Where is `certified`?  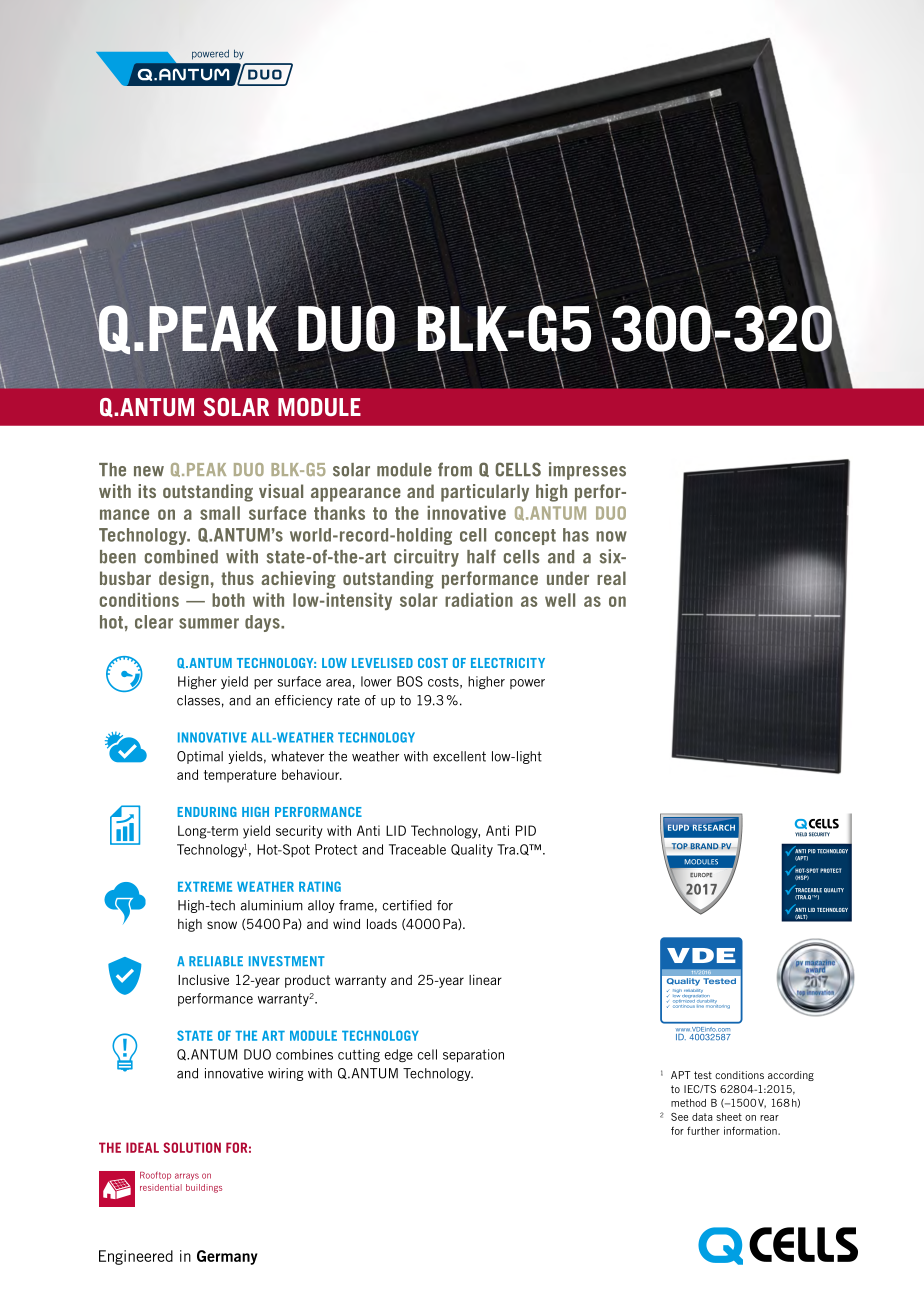 certified is located at coordinates (407, 905).
